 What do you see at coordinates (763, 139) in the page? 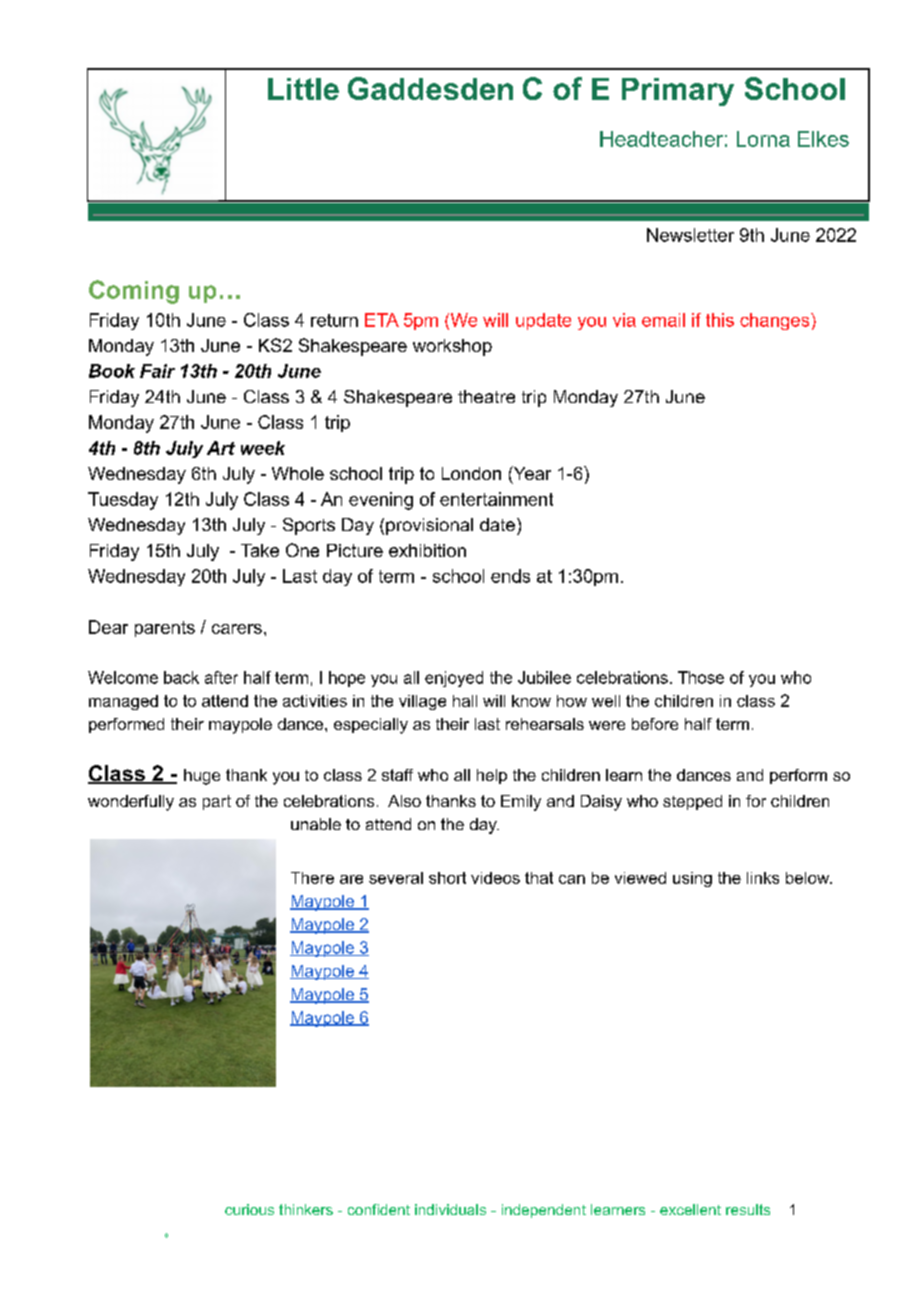
I see `Lorna` at bounding box center [763, 139].
